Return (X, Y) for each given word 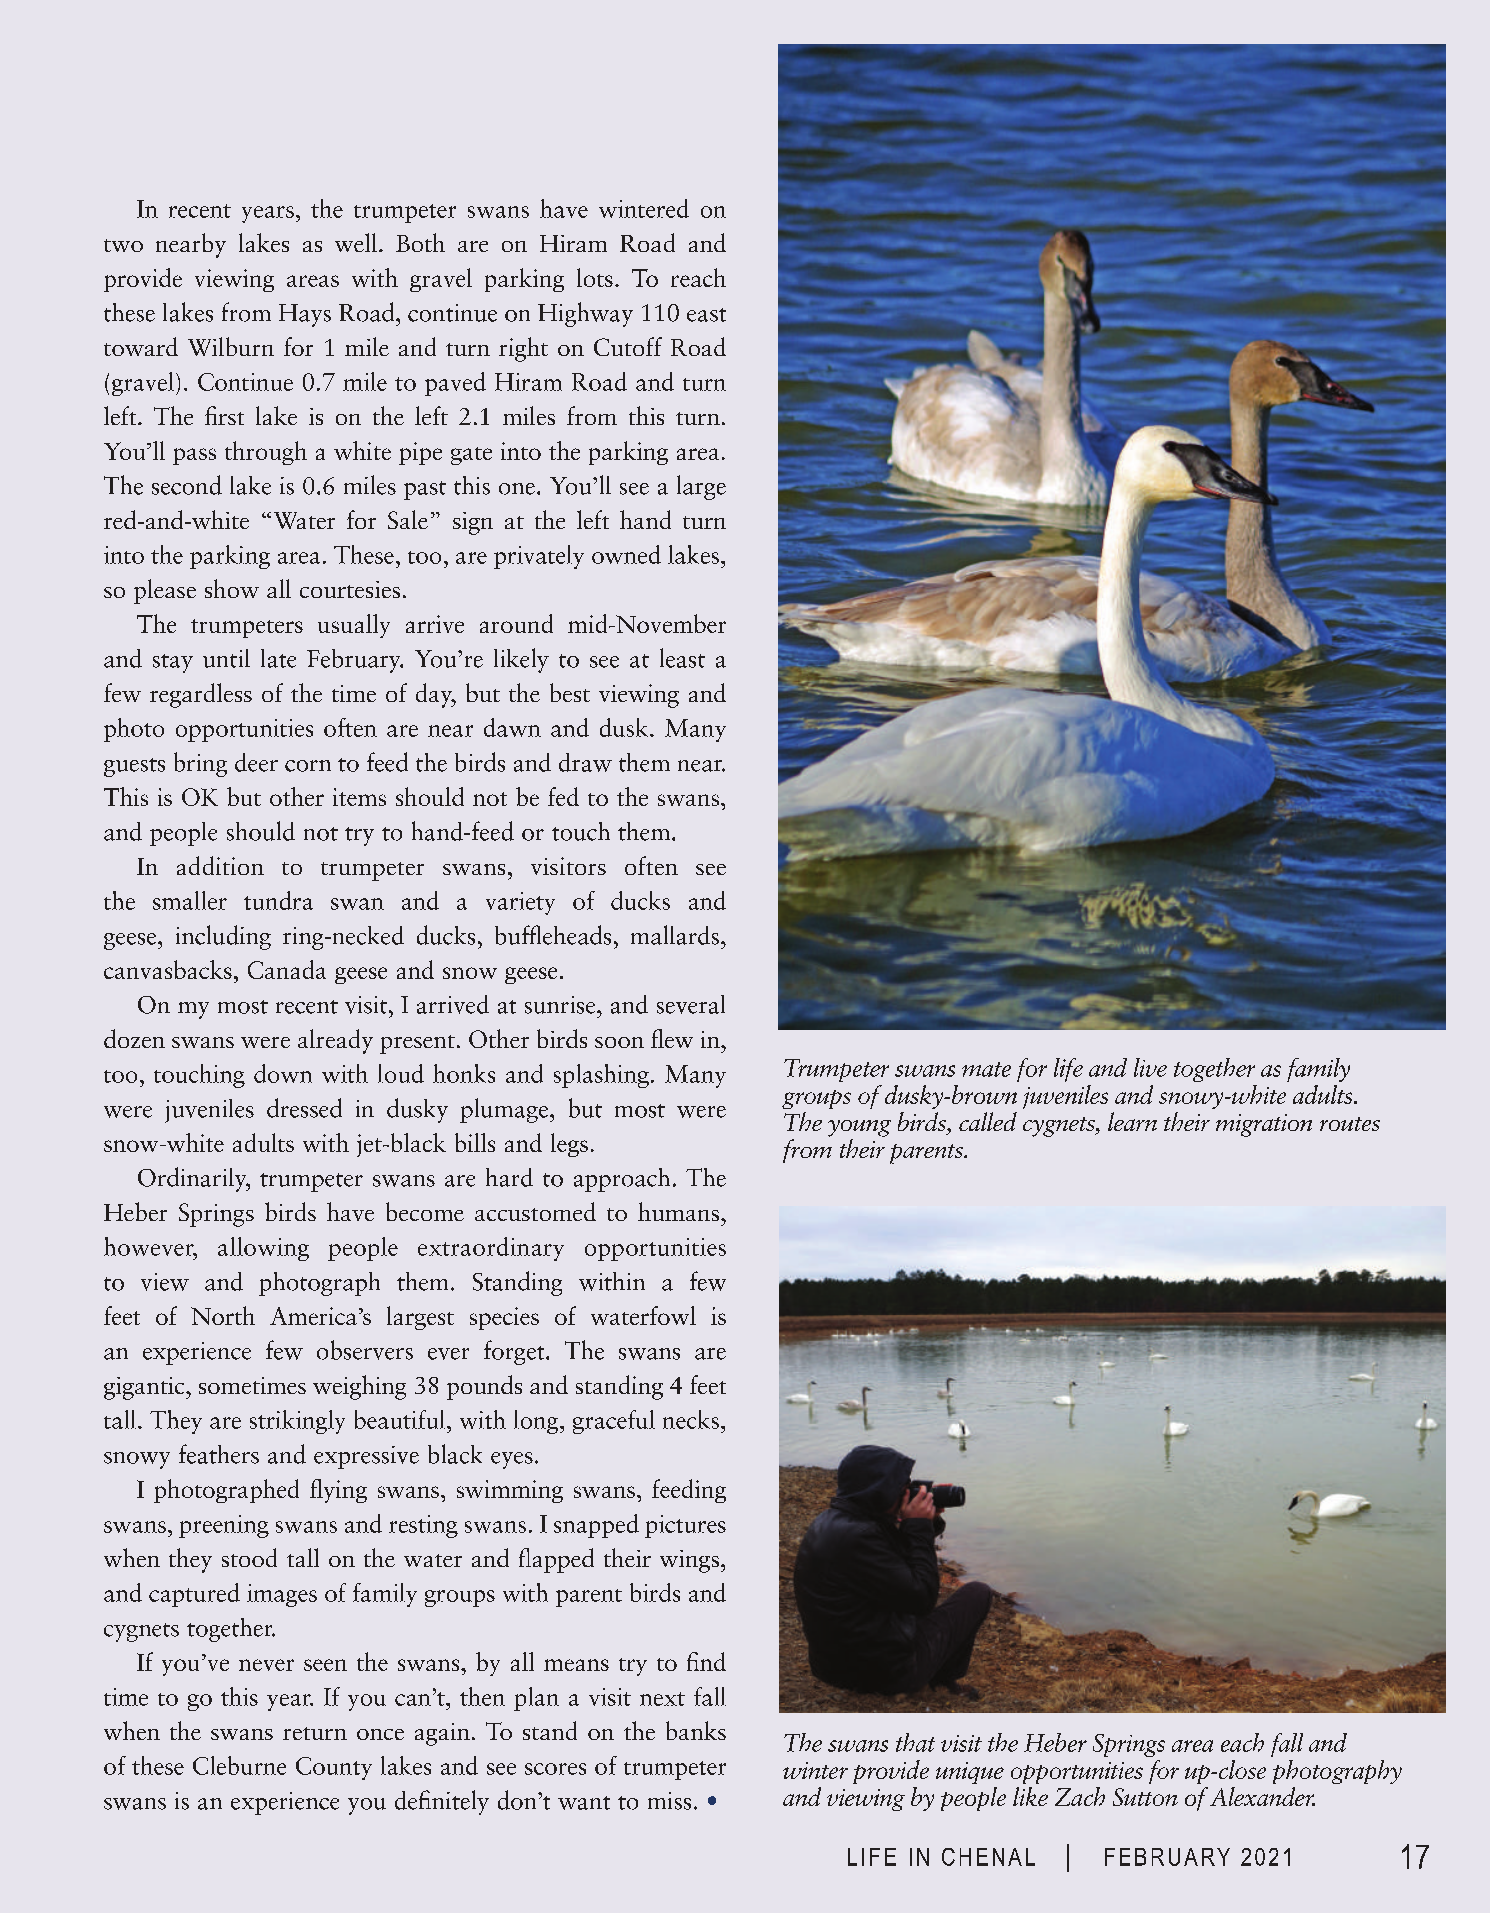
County (334, 1768)
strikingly (297, 1422)
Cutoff (628, 346)
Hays (305, 315)
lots (595, 277)
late (278, 658)
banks (696, 1730)
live (1150, 1067)
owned (626, 554)
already (335, 1041)
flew (672, 1038)
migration (1264, 1125)
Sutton (1145, 1797)
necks (692, 1419)
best (570, 692)
